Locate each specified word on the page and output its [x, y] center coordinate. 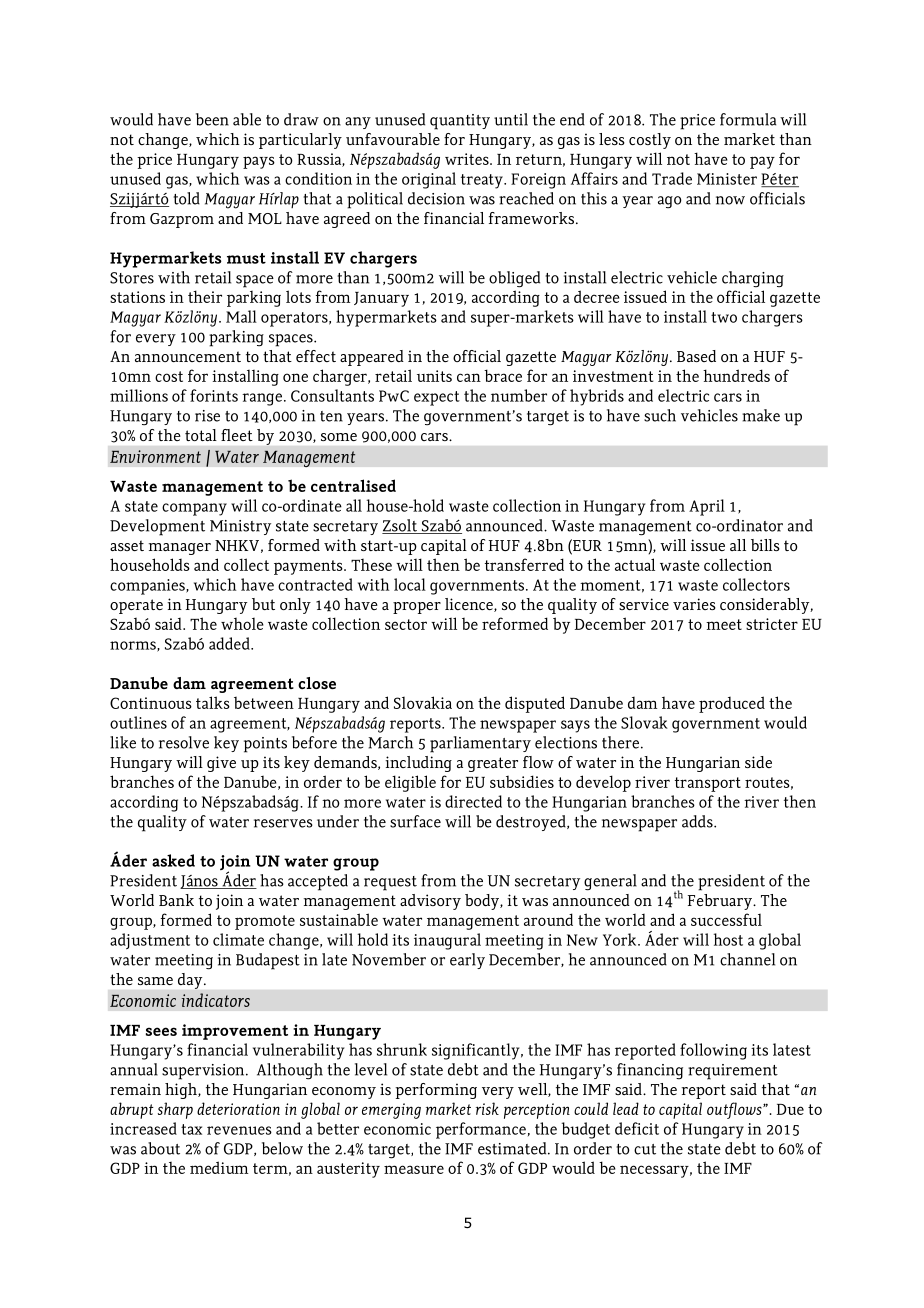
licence [470, 605]
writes [468, 159]
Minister [727, 179]
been [212, 119]
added [230, 643]
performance [481, 1130]
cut [645, 1149]
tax [191, 1129]
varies [694, 604]
